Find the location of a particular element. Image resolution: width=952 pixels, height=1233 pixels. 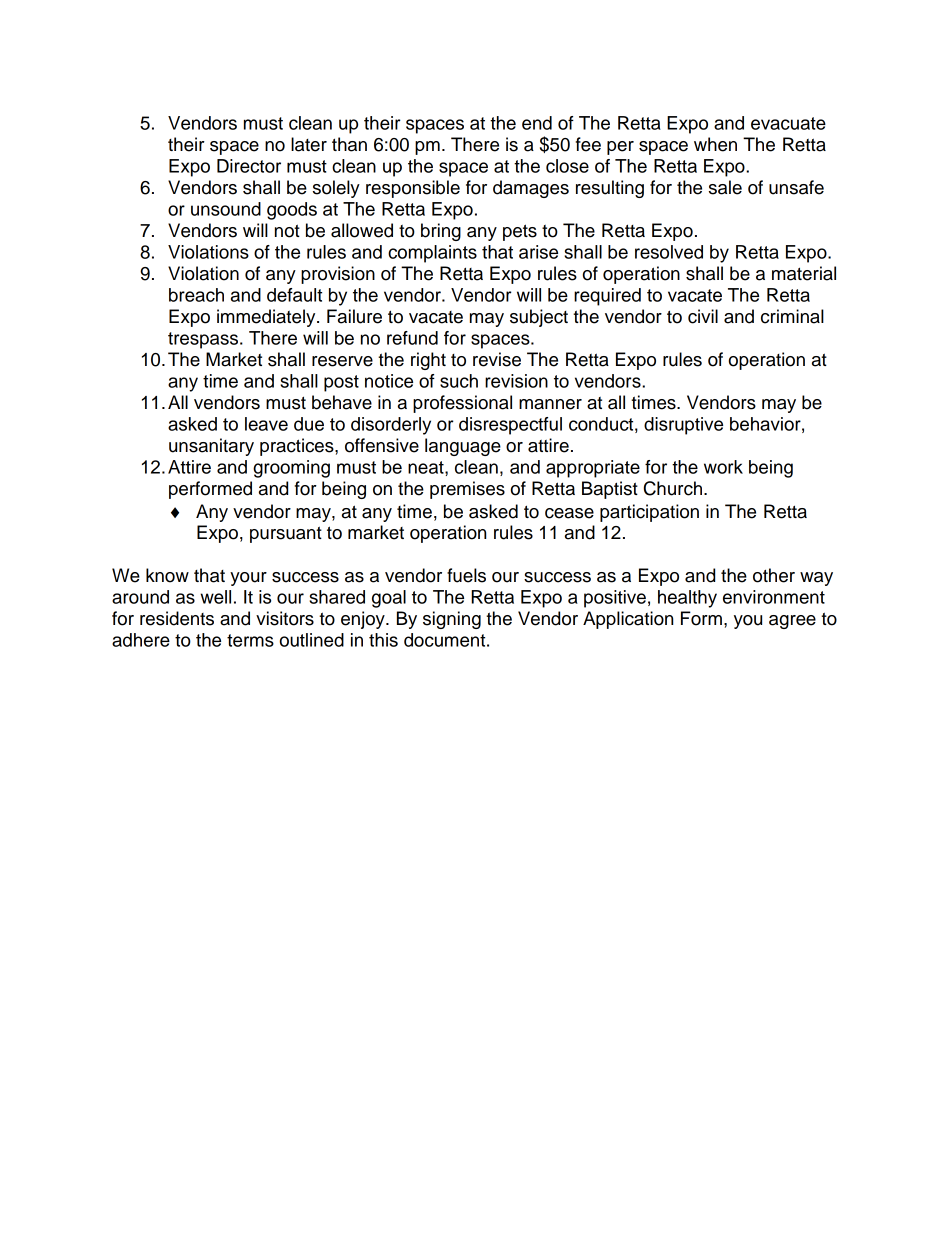

such is located at coordinates (459, 381).
